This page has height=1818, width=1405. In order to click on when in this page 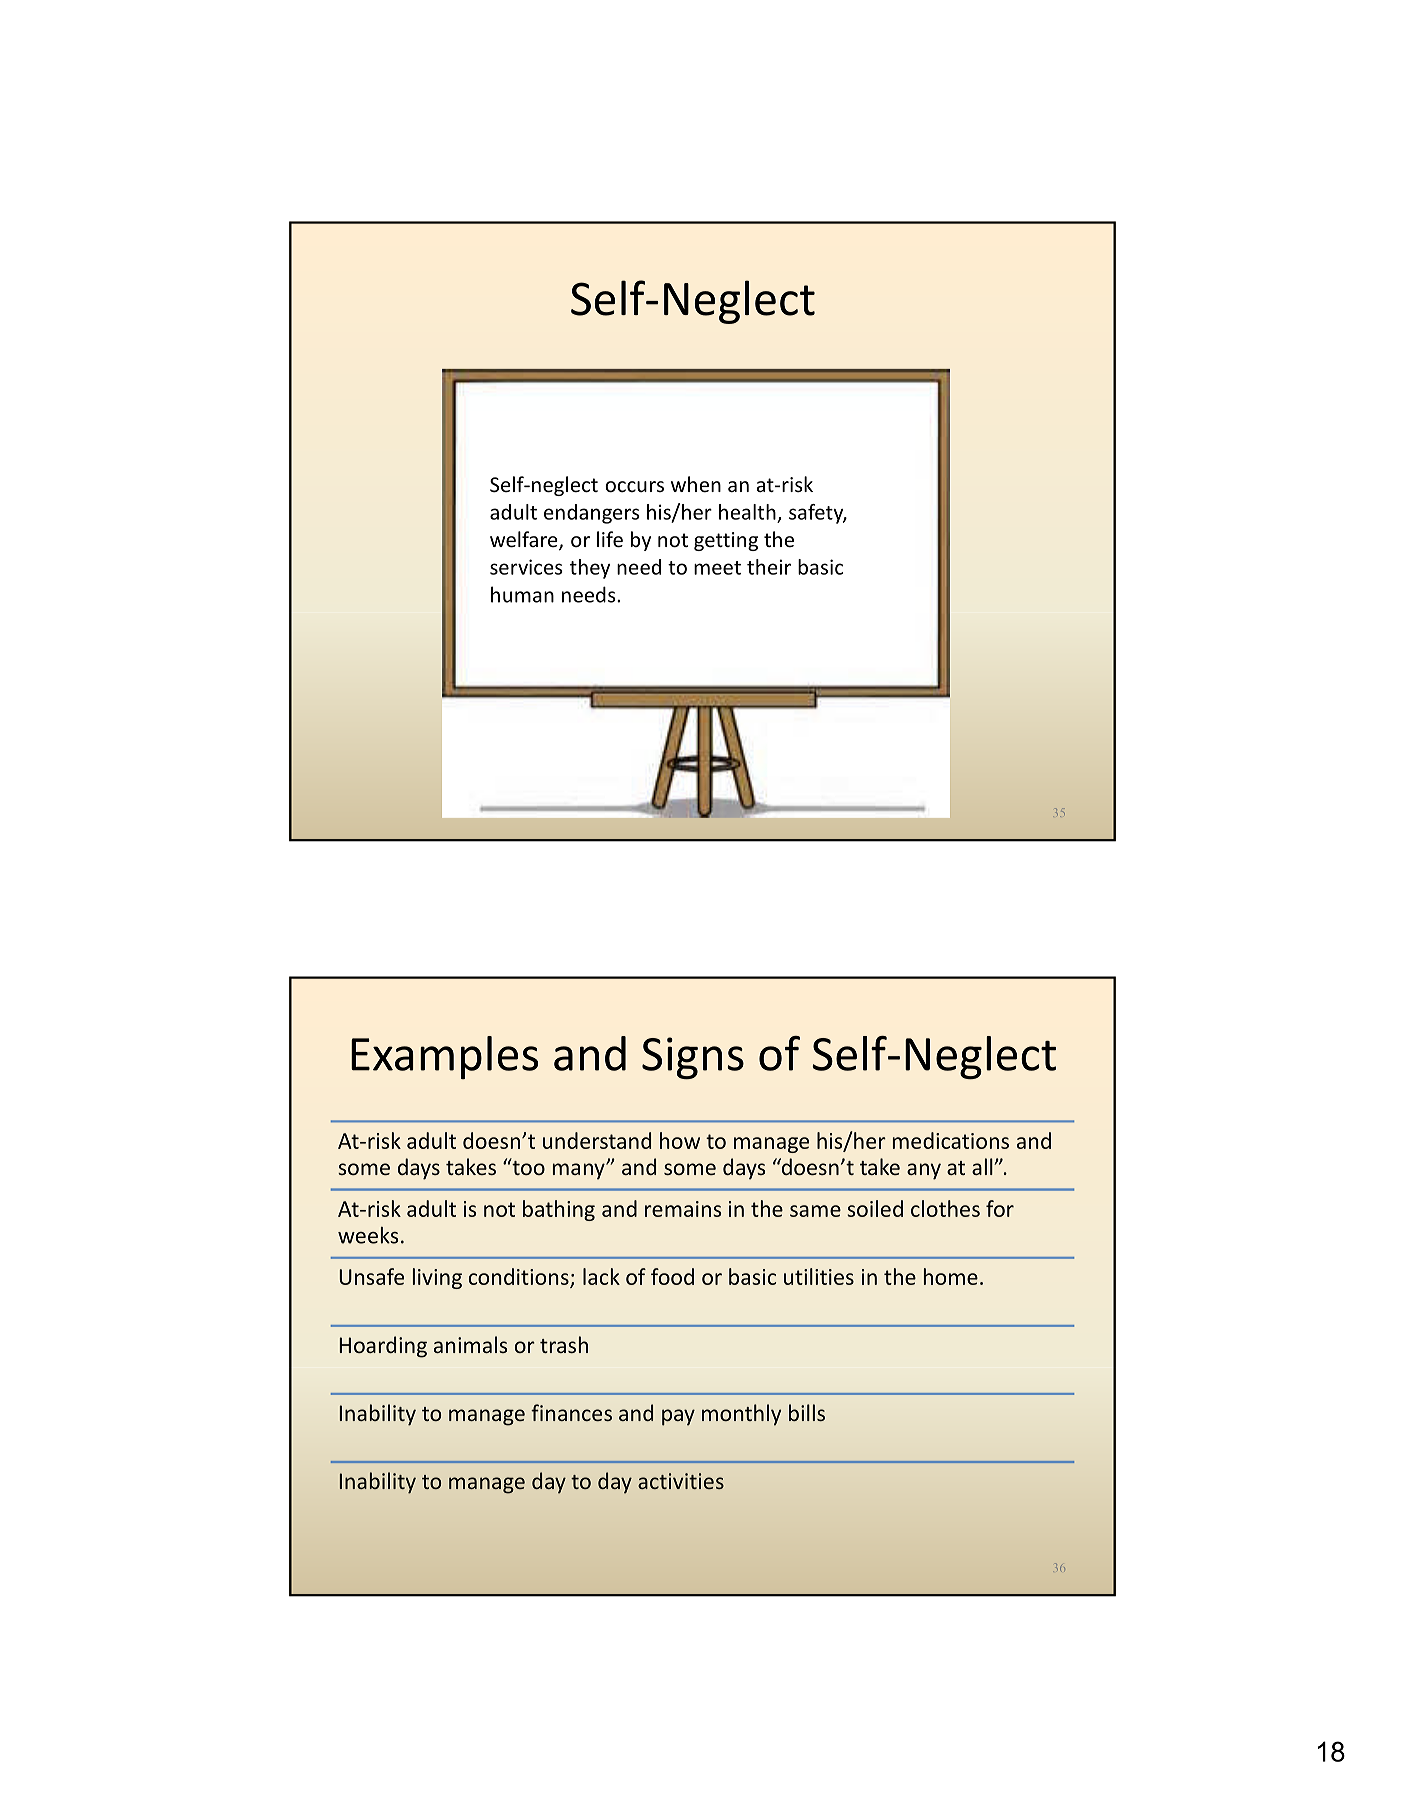, I will do `click(696, 484)`.
